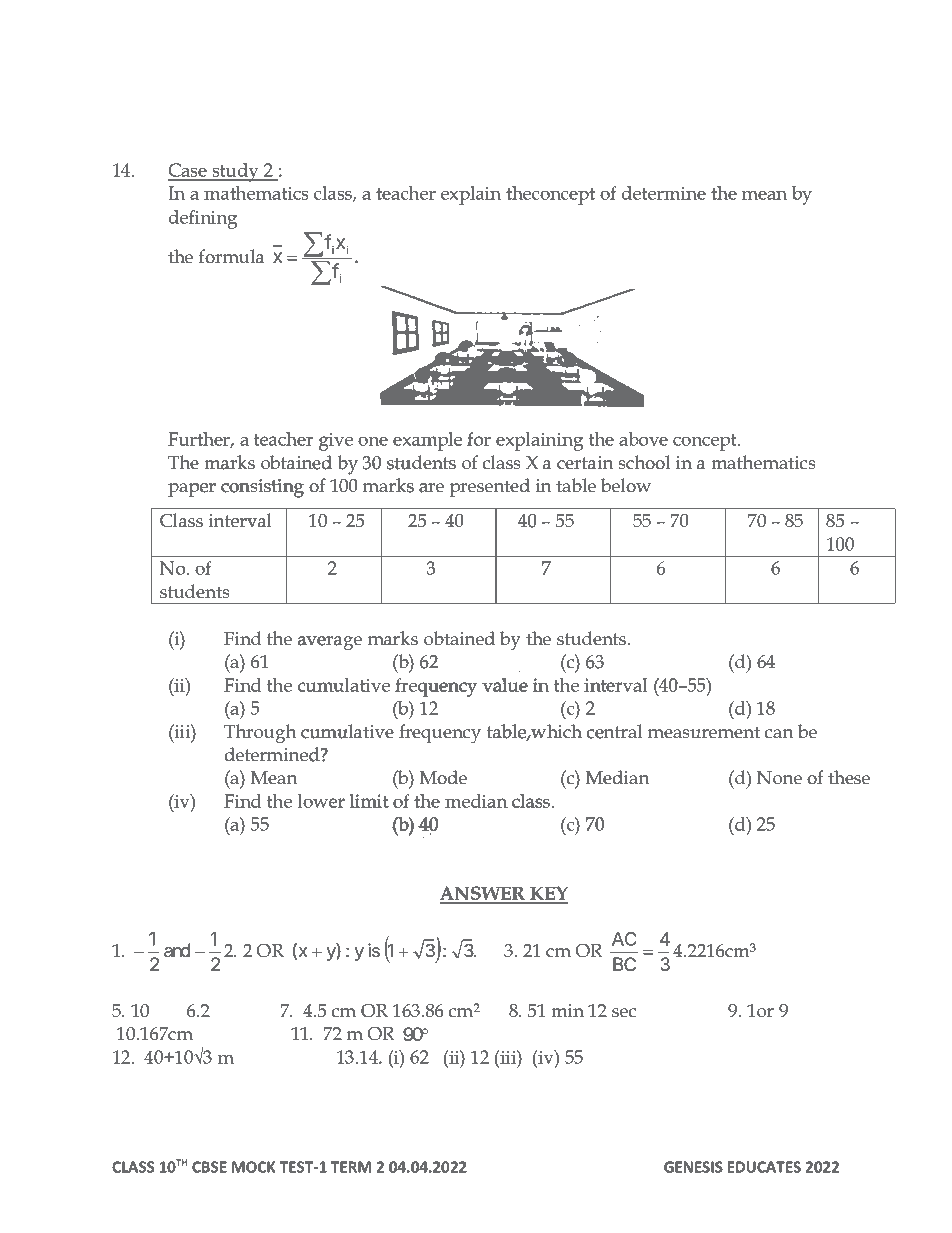 The width and height of the screenshot is (952, 1233). I want to click on average, so click(330, 643).
